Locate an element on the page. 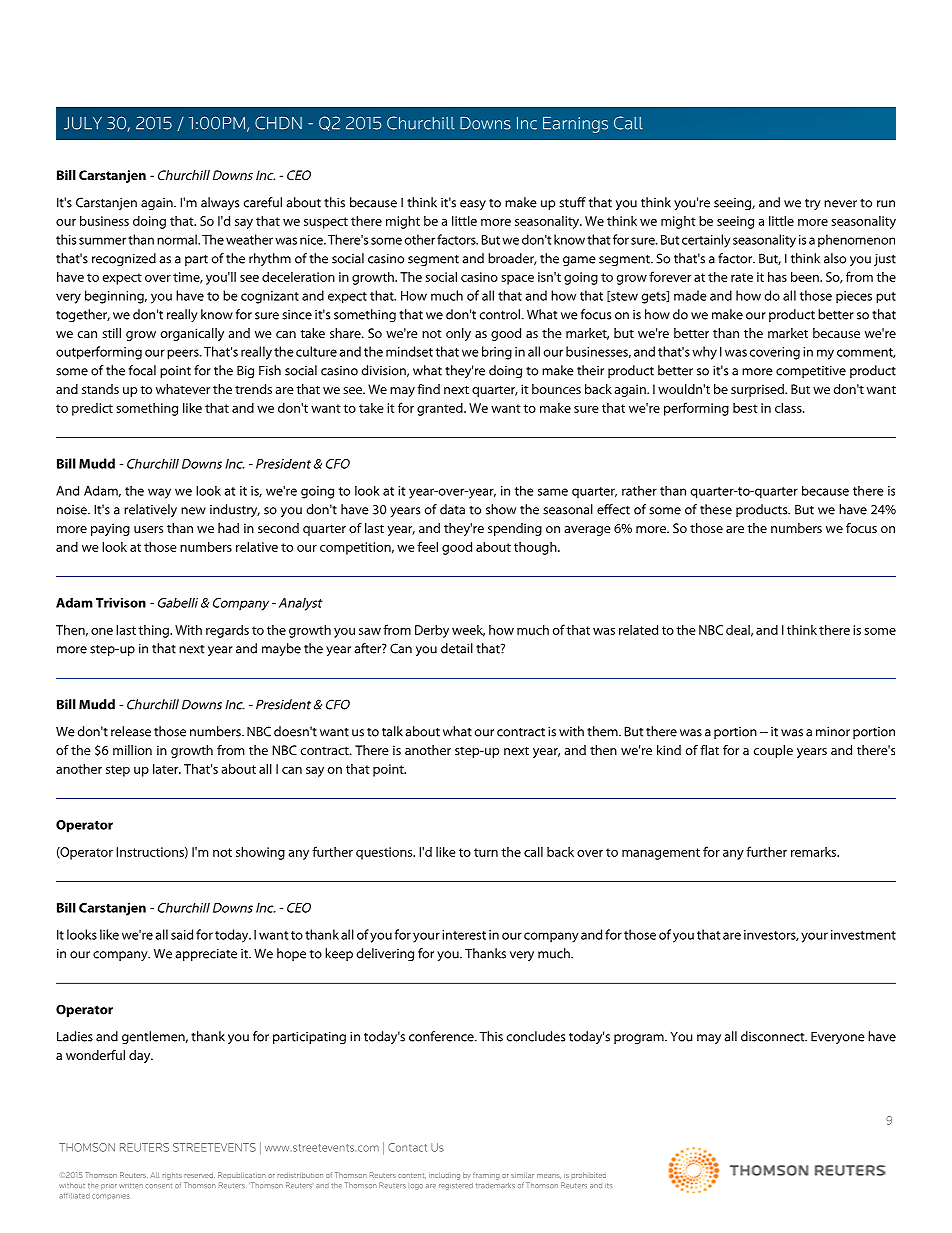 This page has height=1233, width=952. investment is located at coordinates (863, 935).
